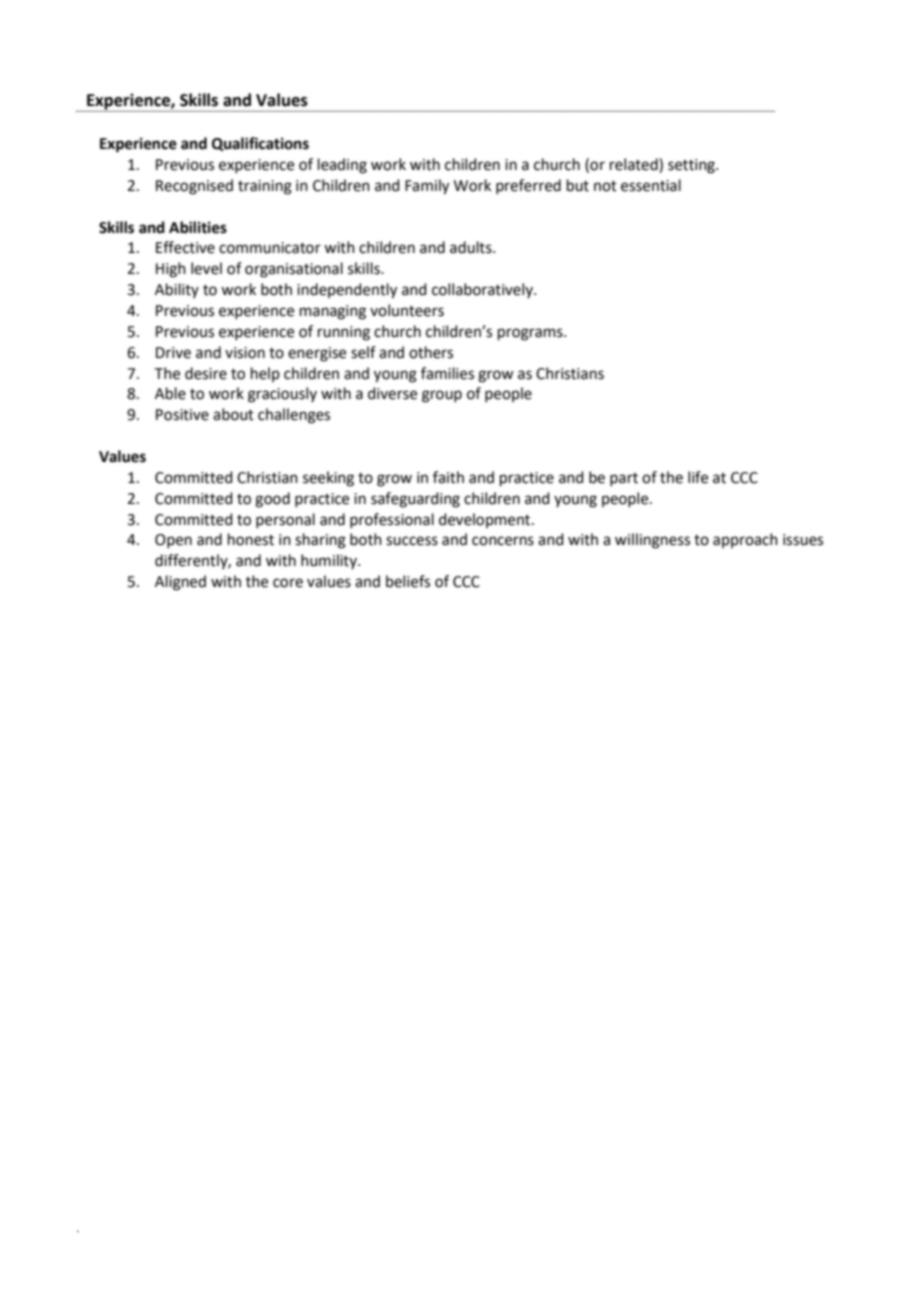 This document has height=1308, width=924. I want to click on families, so click(447, 373).
